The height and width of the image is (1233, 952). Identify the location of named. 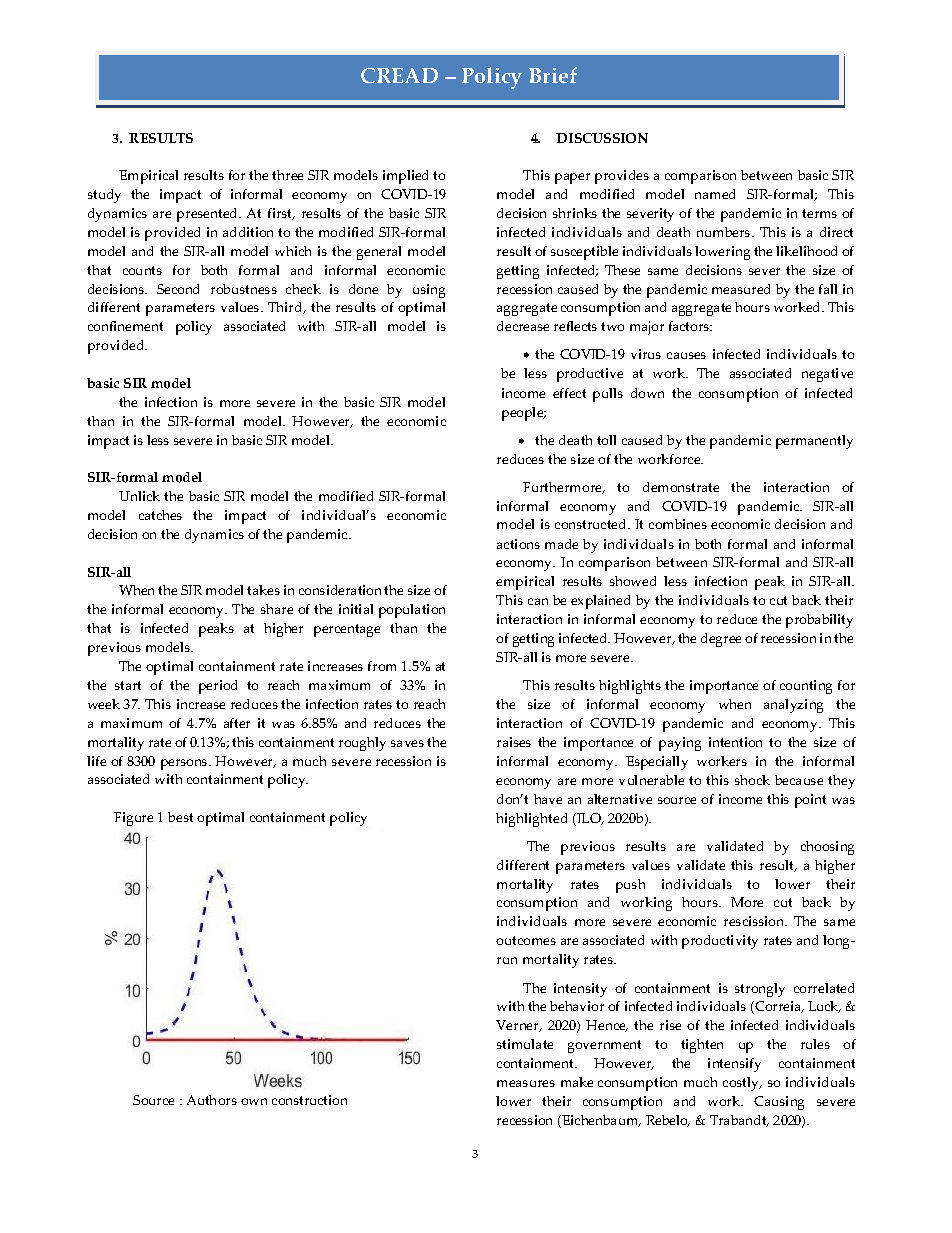
(715, 194).
